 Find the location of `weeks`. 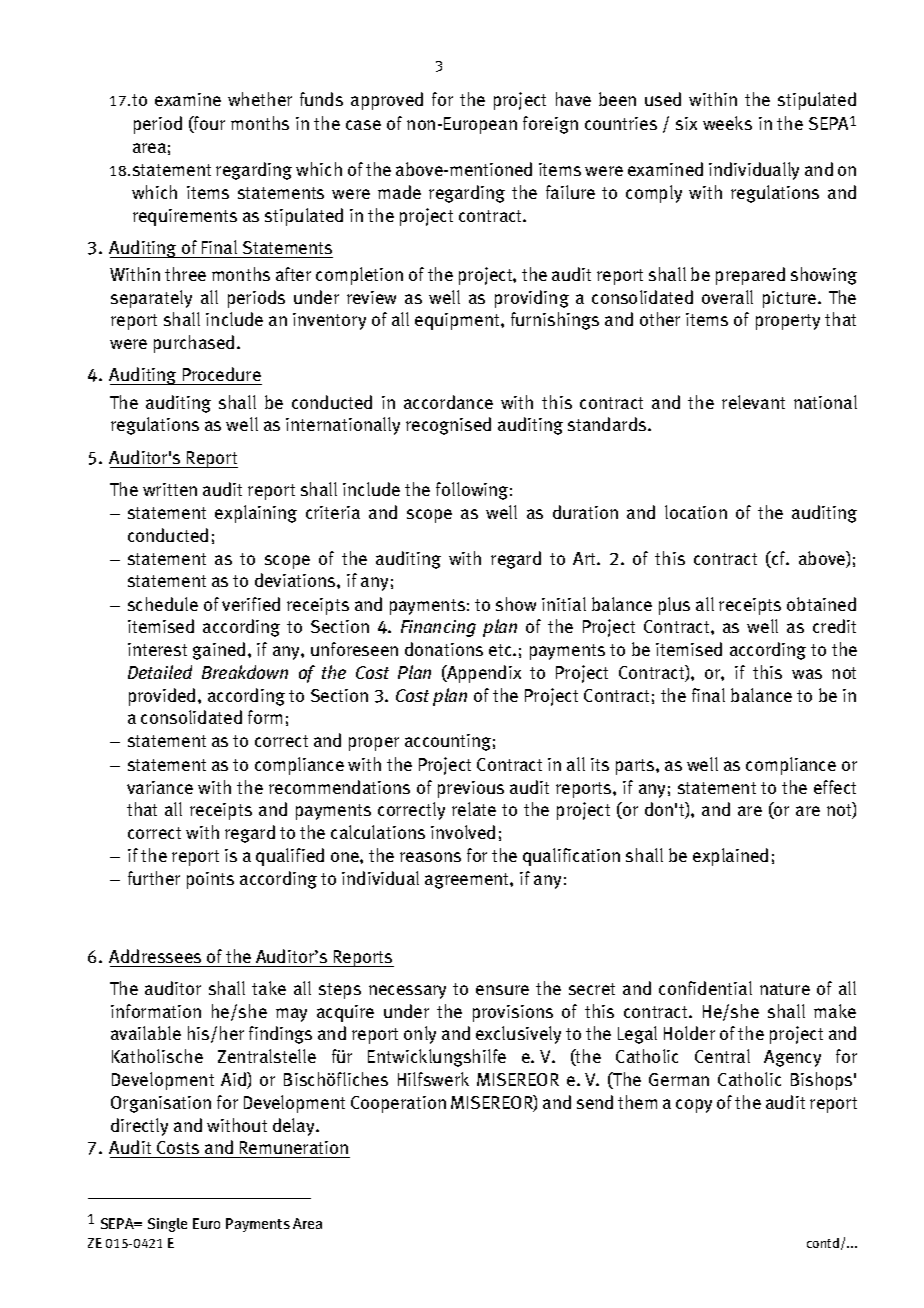

weeks is located at coordinates (727, 123).
